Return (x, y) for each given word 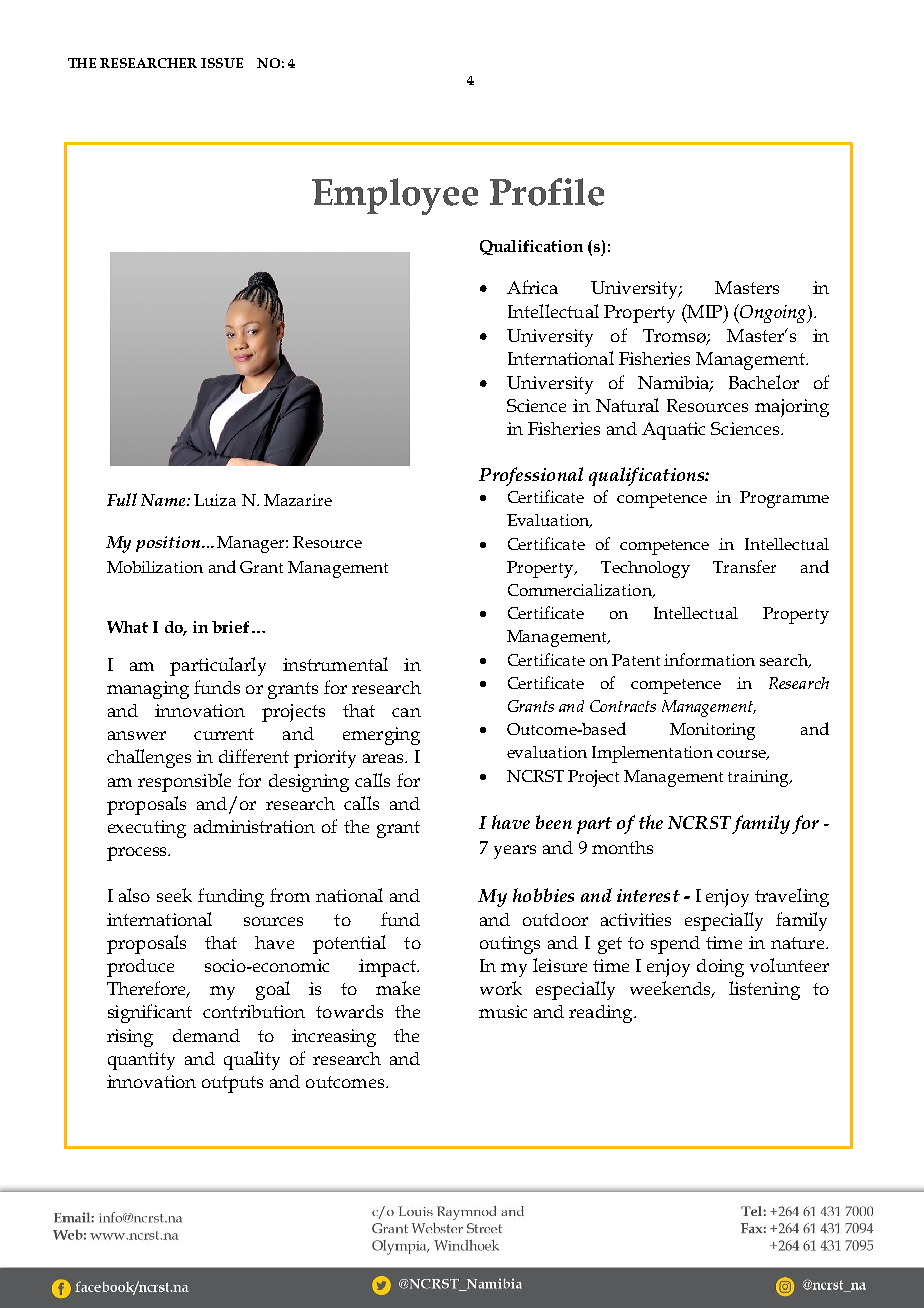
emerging (381, 736)
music (503, 1011)
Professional (531, 476)
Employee (395, 196)
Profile (547, 192)
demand (206, 1035)
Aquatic (673, 431)
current (224, 734)
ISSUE (222, 63)
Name (164, 500)
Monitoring (712, 731)
